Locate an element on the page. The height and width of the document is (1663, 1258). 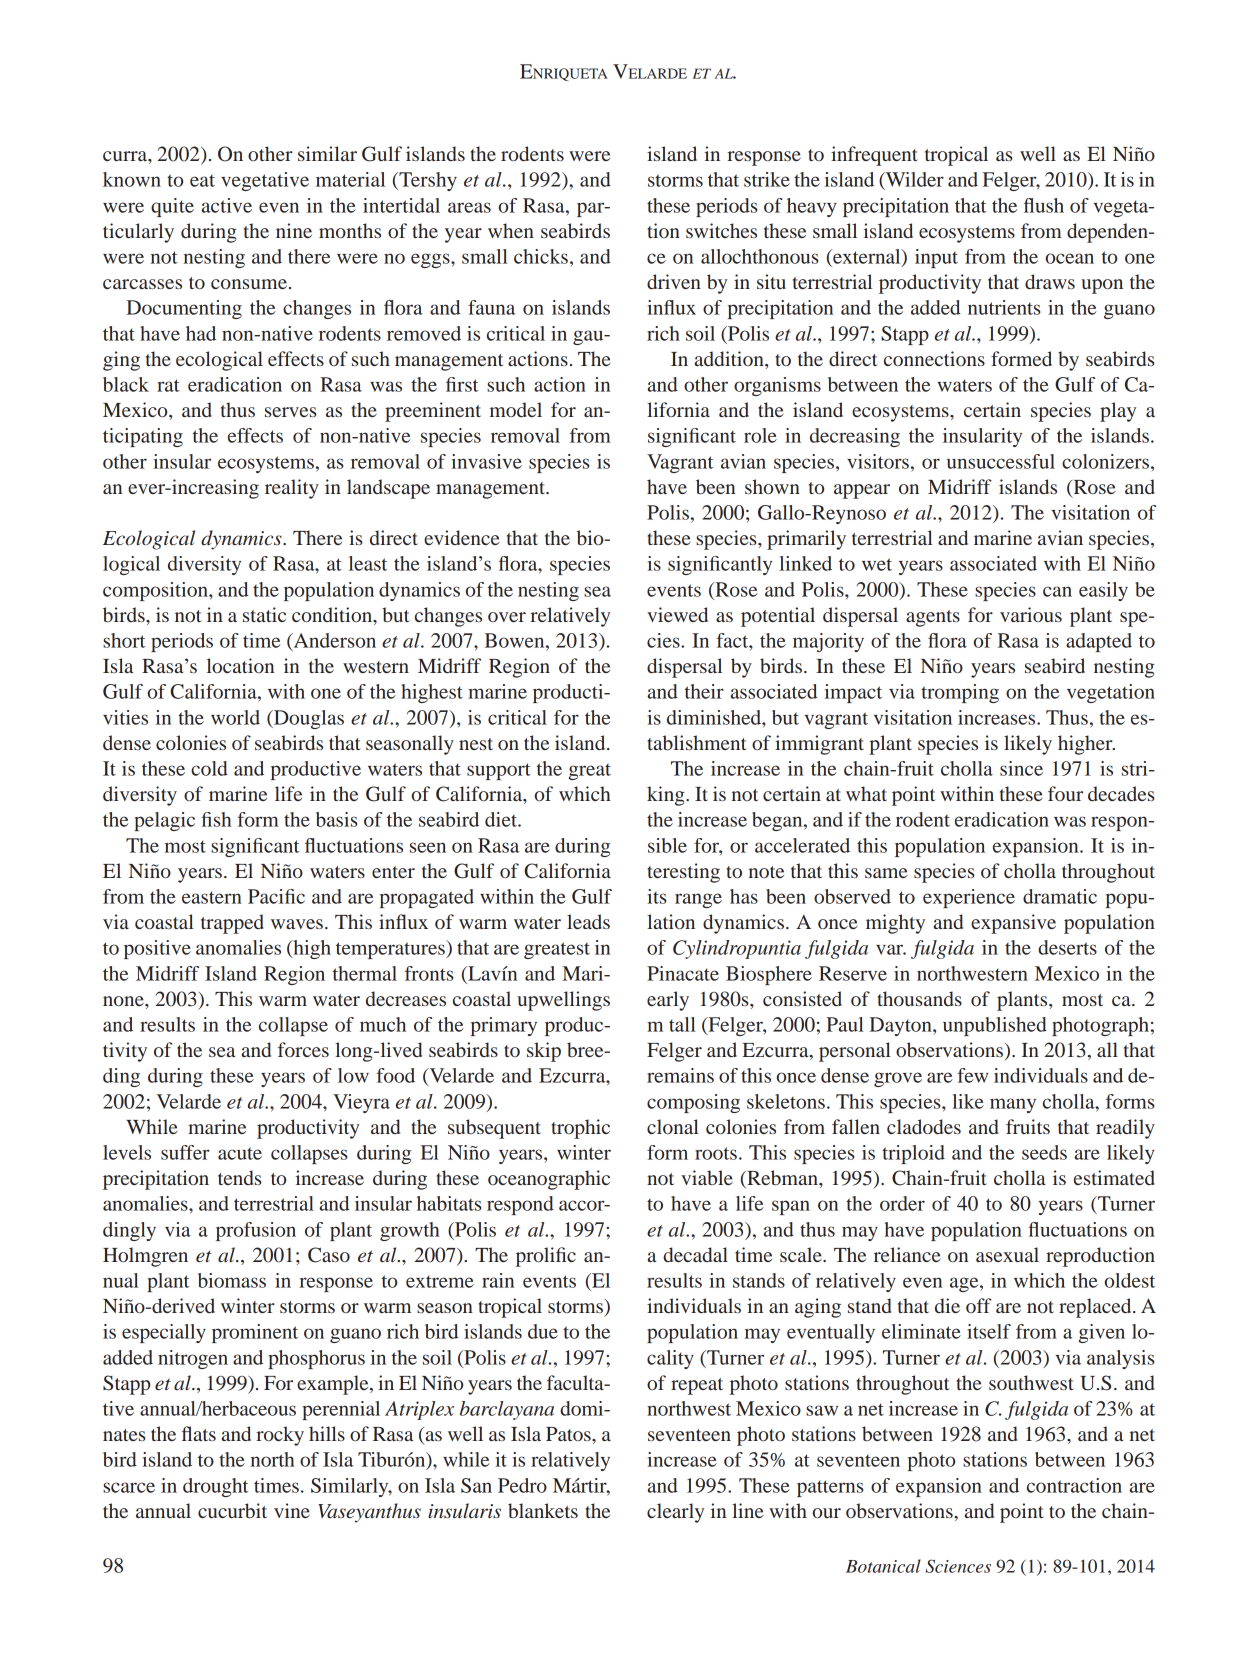
nine is located at coordinates (294, 230).
